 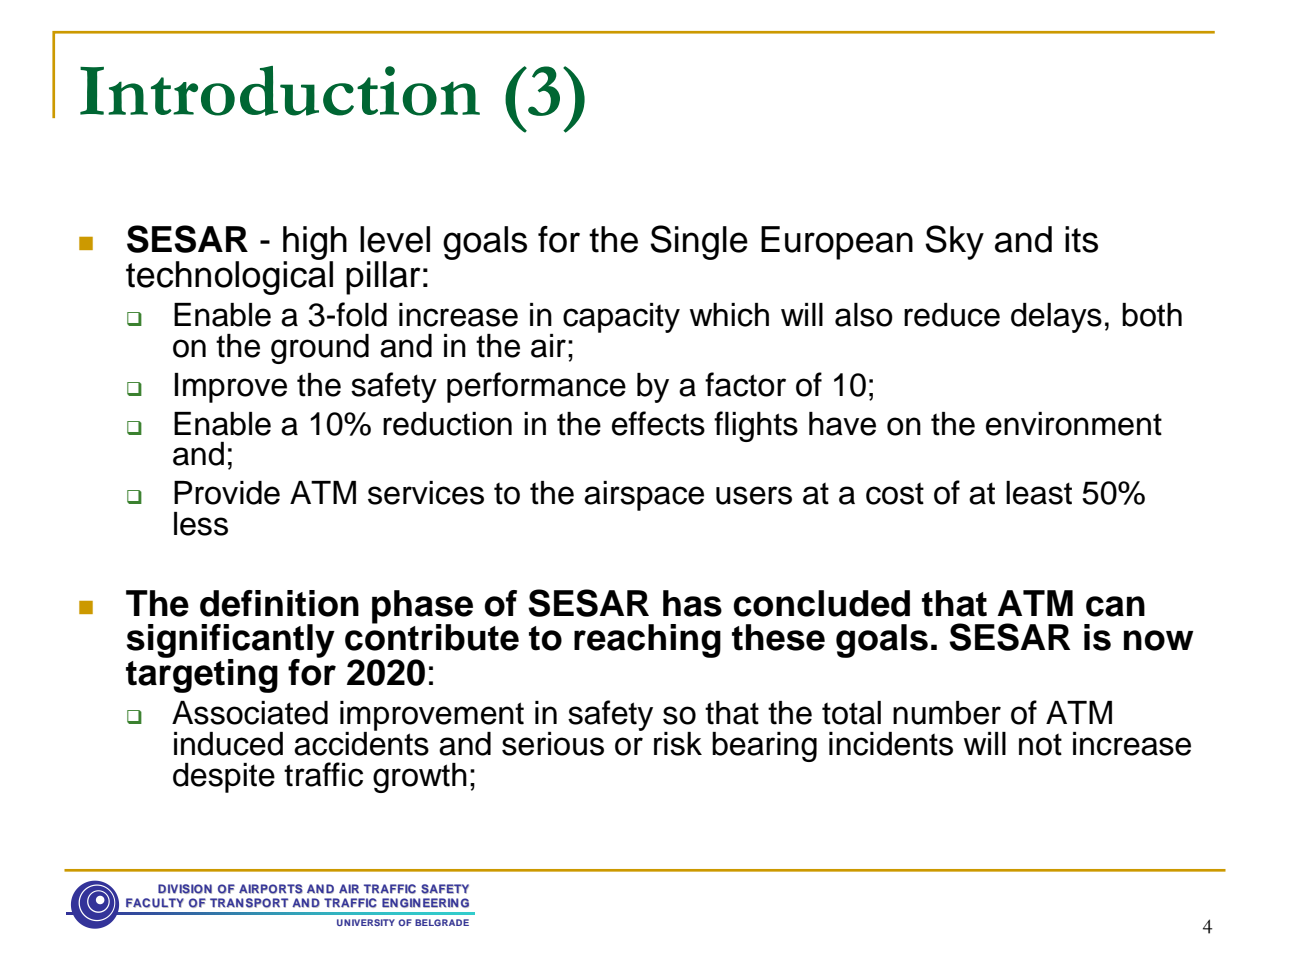 What do you see at coordinates (678, 744) in the page?
I see `risk` at bounding box center [678, 744].
